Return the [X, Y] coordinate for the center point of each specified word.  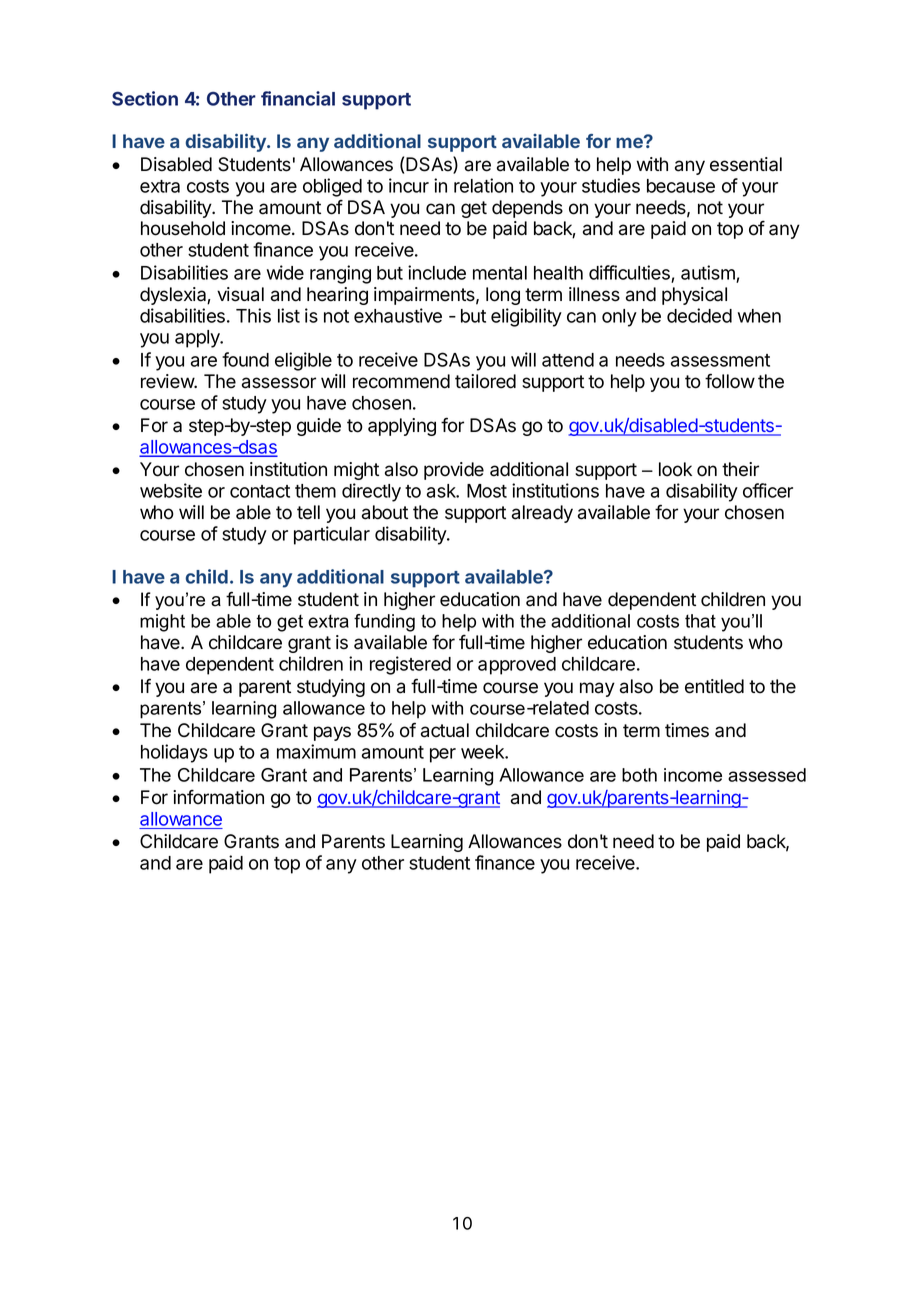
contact [260, 491]
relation [483, 185]
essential [746, 164]
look [675, 469]
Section [145, 98]
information [218, 797]
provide [454, 471]
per [443, 755]
